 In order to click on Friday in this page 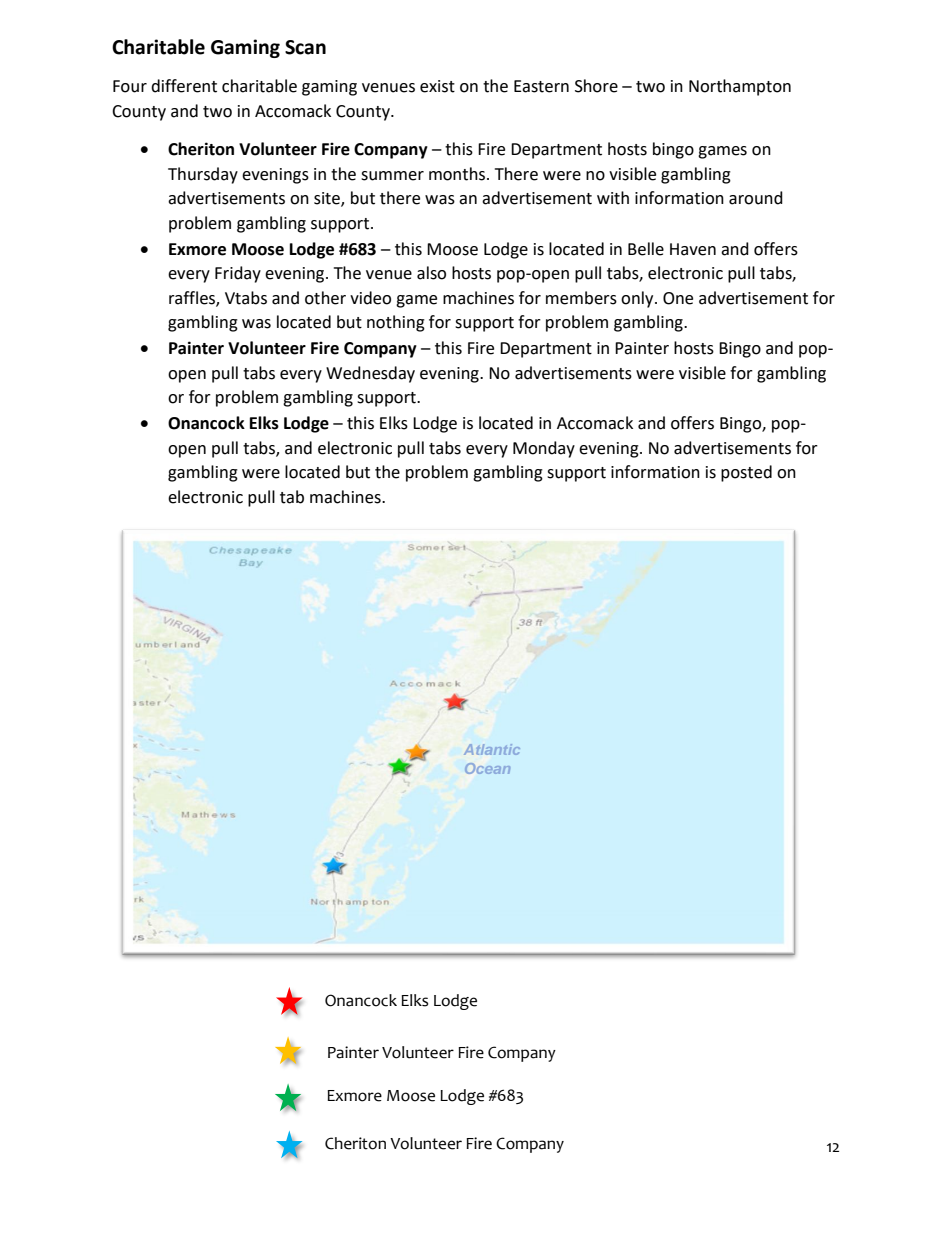, I will do `click(238, 274)`.
